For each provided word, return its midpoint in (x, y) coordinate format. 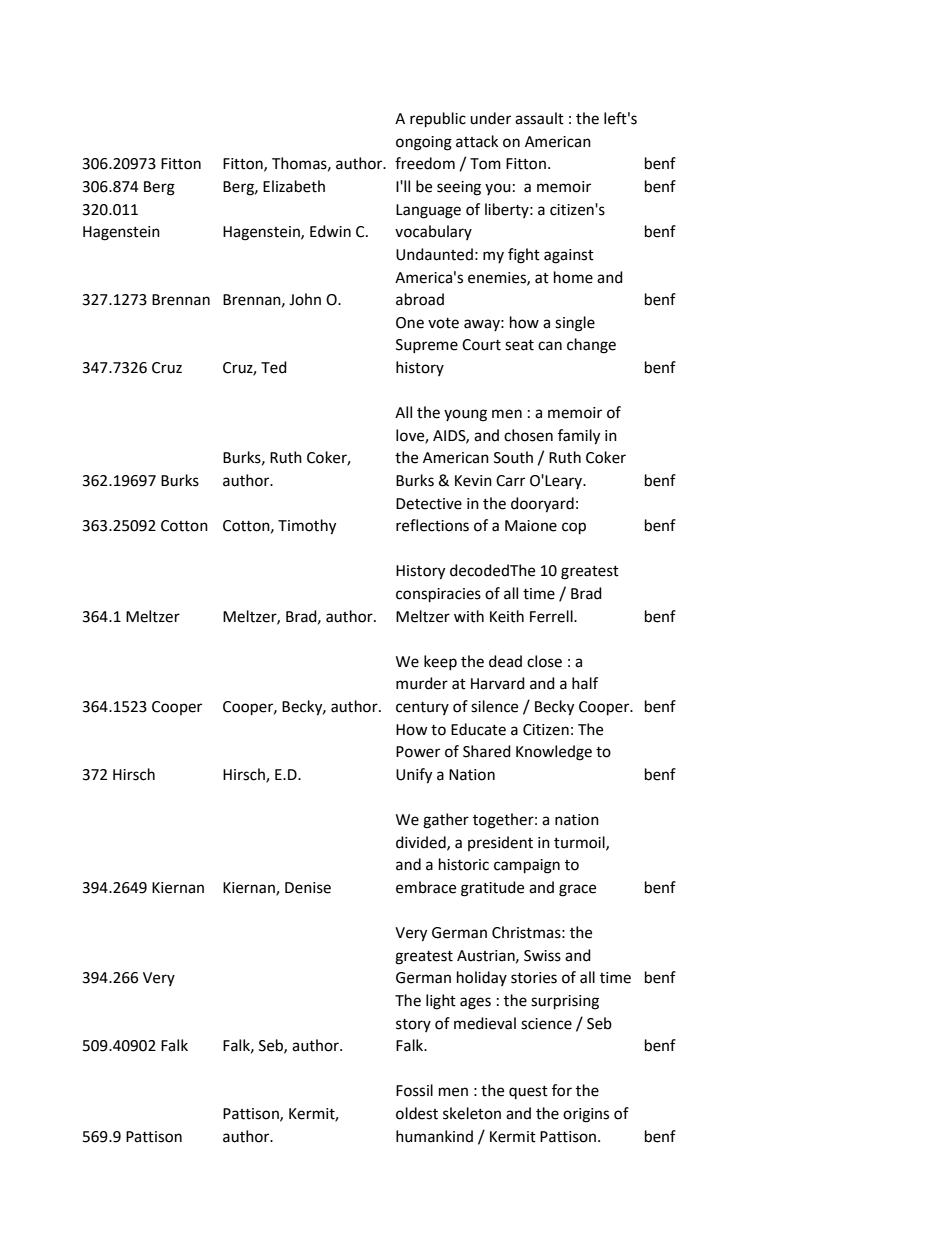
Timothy (307, 527)
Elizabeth (294, 186)
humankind (434, 1136)
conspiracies (438, 595)
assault (539, 118)
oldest (417, 1113)
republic (438, 120)
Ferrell (552, 616)
